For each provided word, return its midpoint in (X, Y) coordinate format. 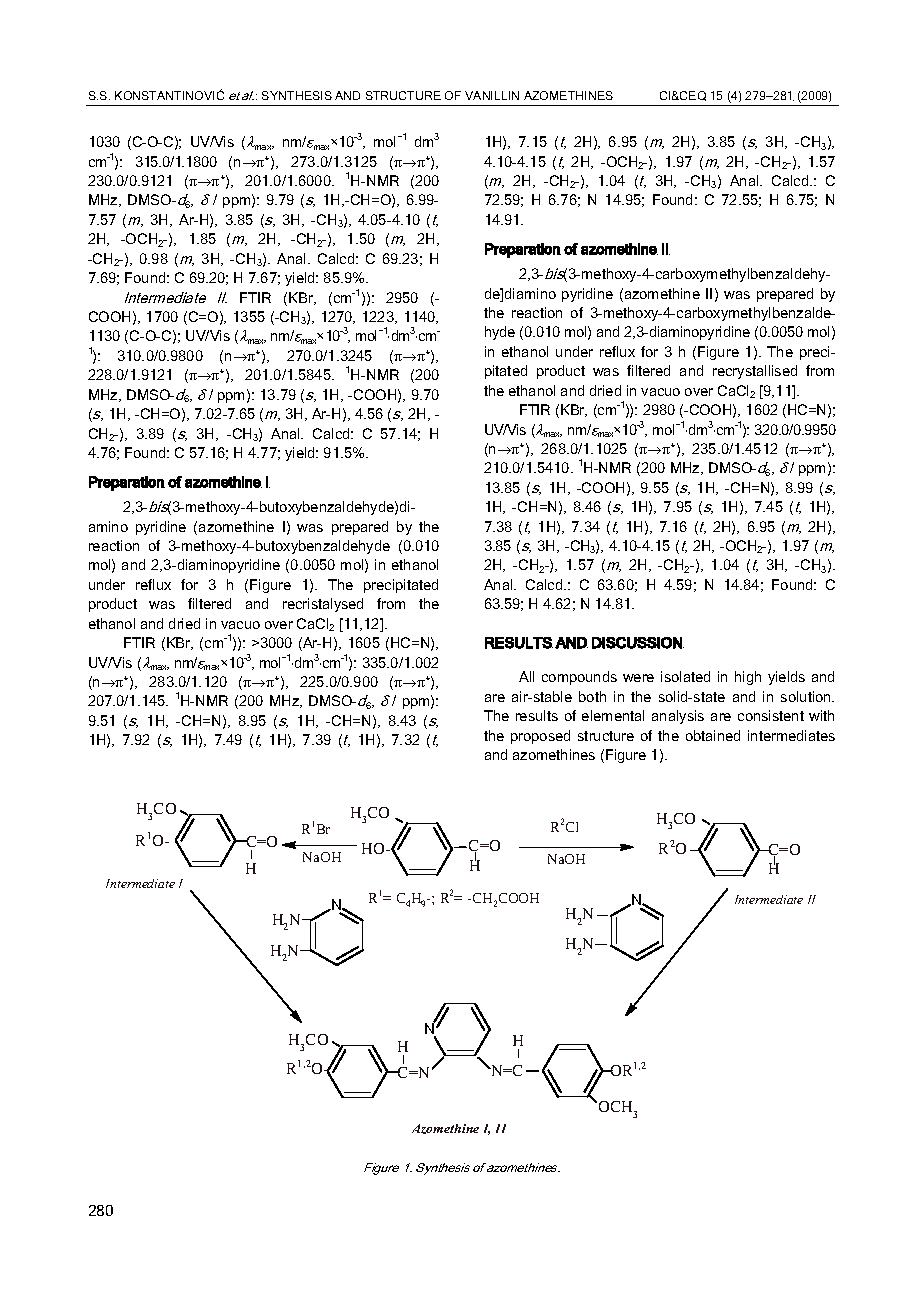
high (748, 678)
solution (807, 696)
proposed (540, 737)
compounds (579, 678)
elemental (613, 715)
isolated (685, 676)
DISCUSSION (638, 643)
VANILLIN (492, 95)
